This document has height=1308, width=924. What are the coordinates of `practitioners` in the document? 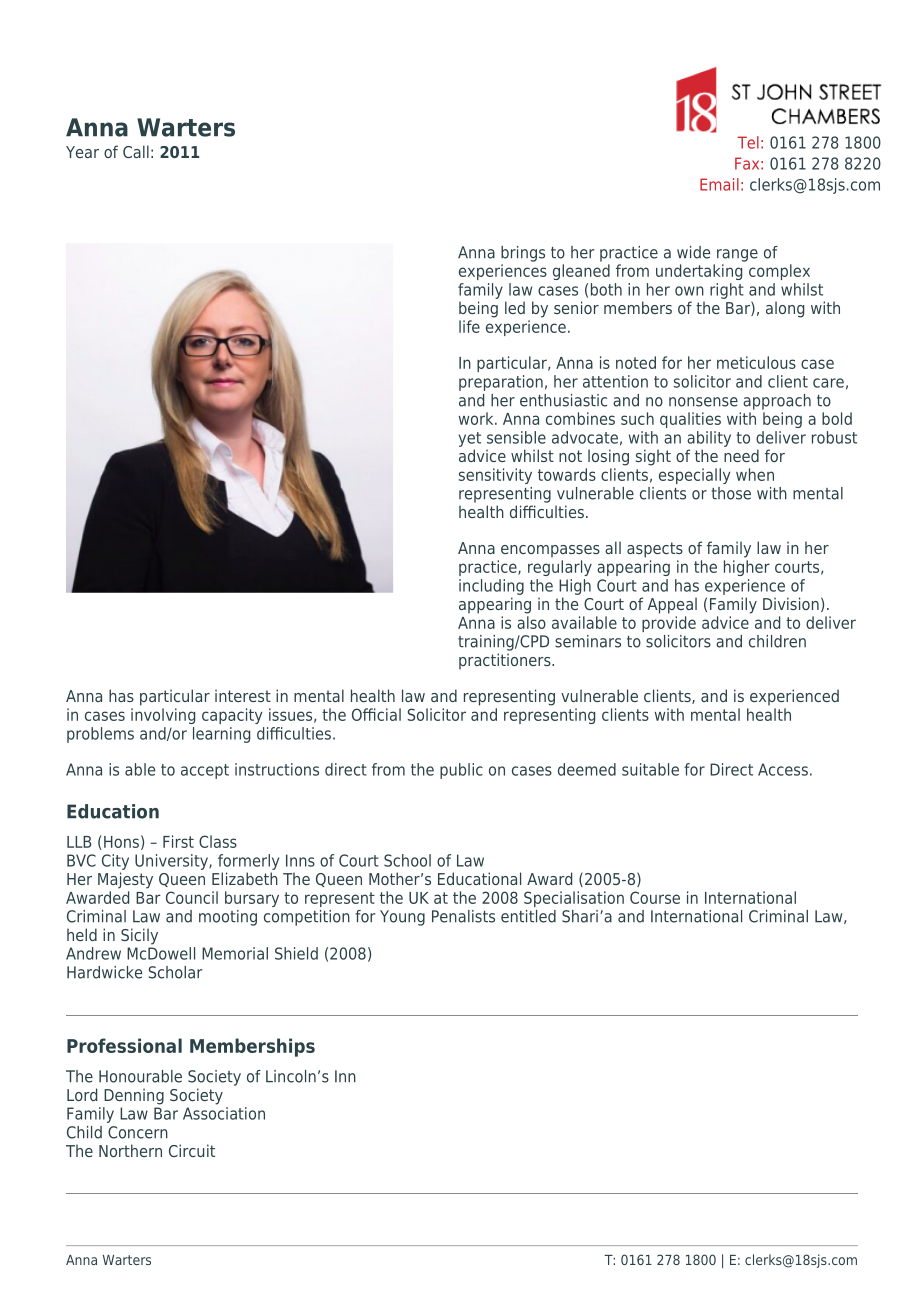 It's located at (506, 661).
